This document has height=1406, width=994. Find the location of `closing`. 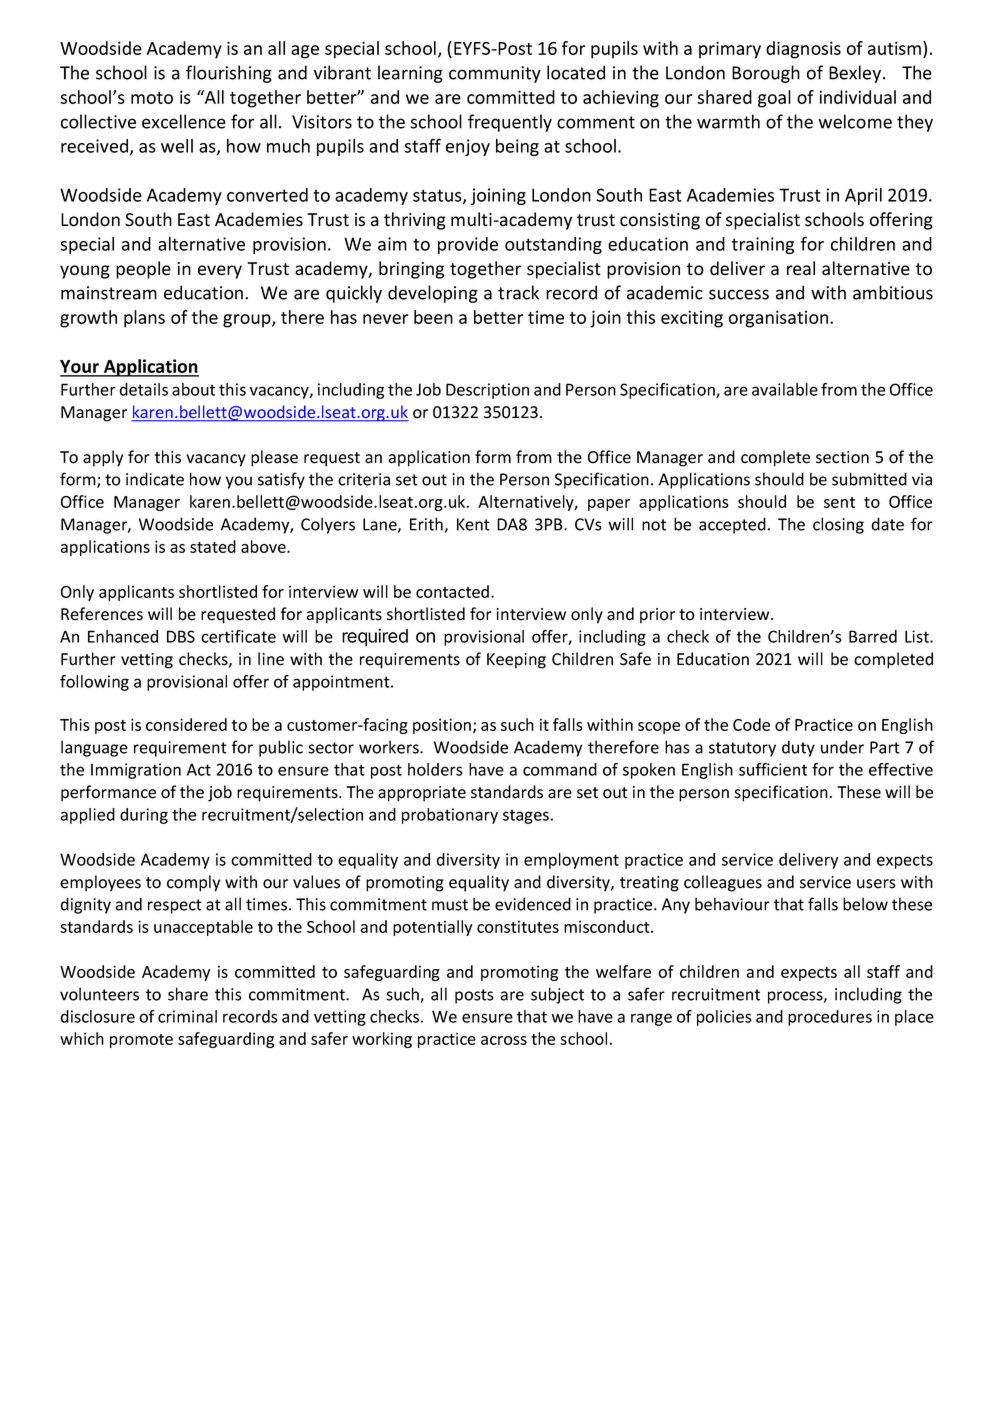

closing is located at coordinates (838, 525).
